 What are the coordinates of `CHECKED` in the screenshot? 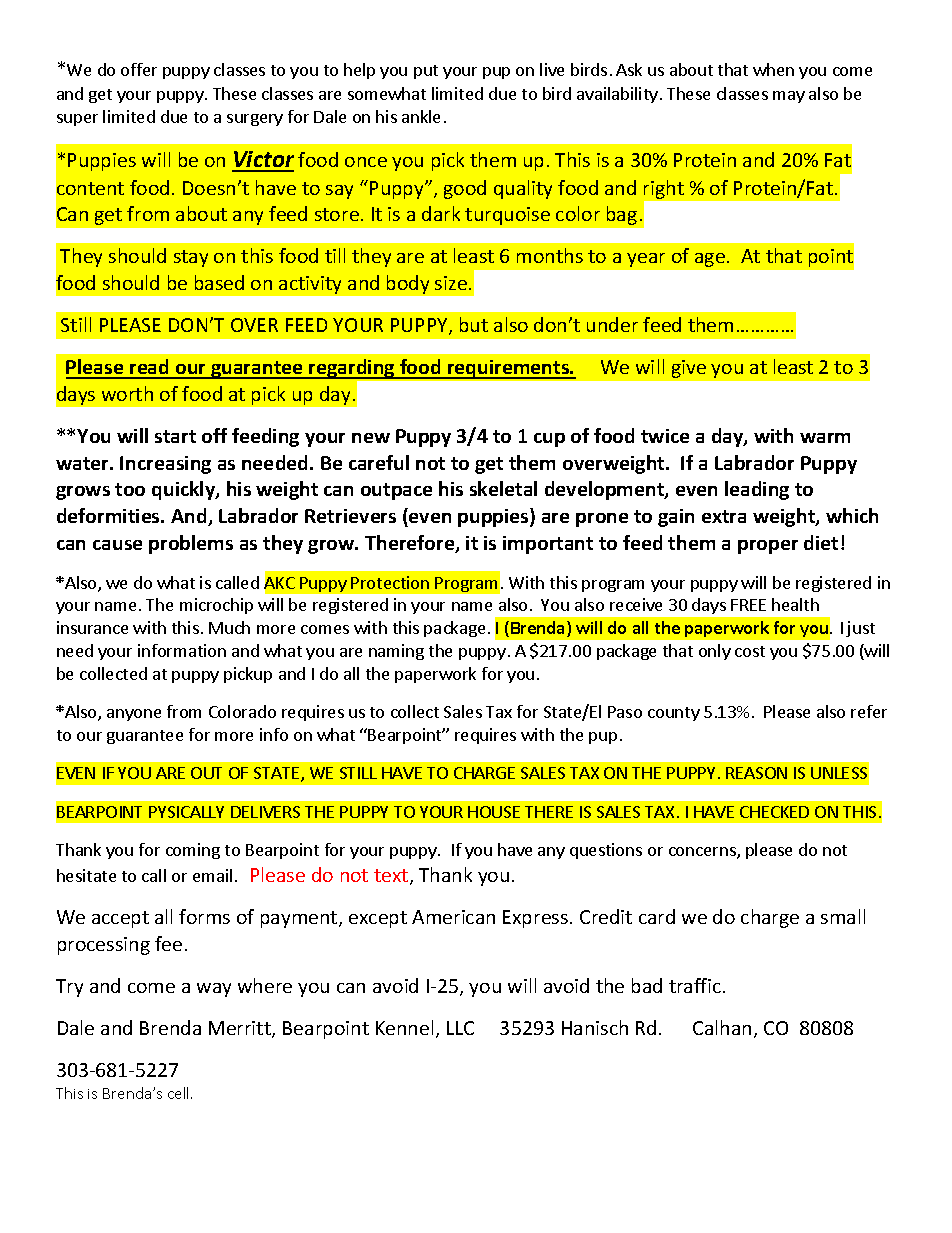 It's located at (774, 812).
